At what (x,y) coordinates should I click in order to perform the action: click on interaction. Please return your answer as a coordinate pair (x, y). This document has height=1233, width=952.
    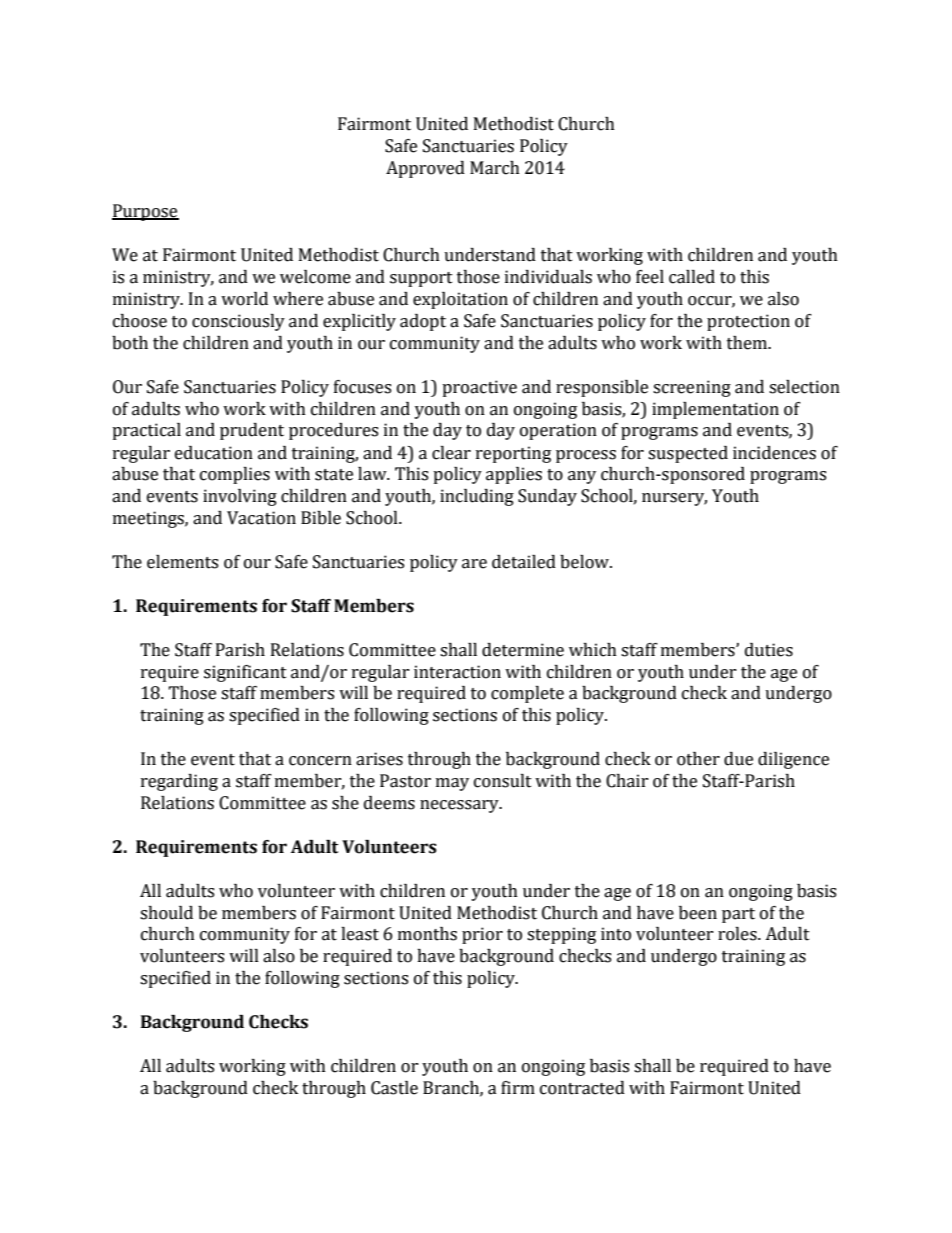
    Looking at the image, I should click on (457, 672).
